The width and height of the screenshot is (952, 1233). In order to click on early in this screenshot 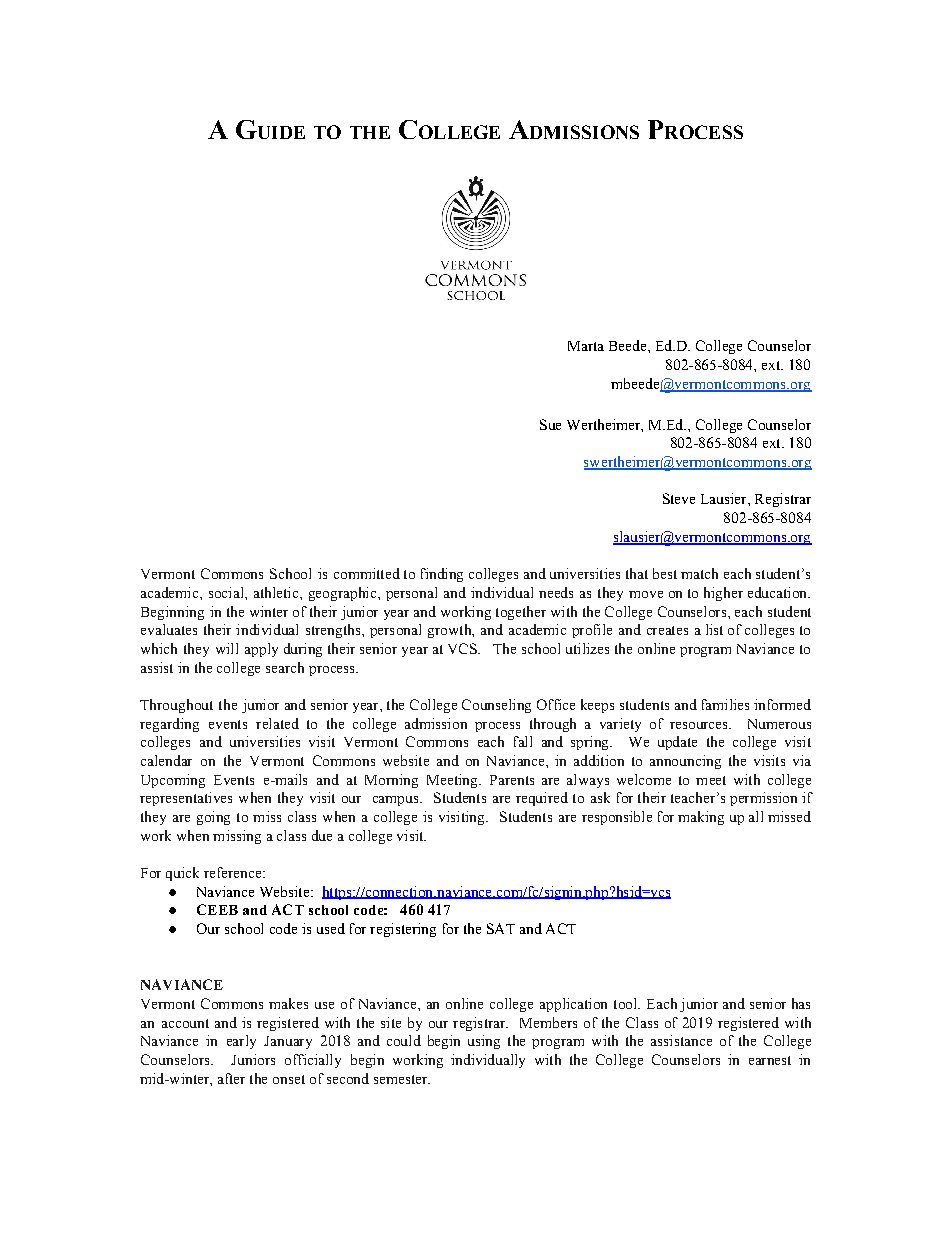, I will do `click(241, 1042)`.
